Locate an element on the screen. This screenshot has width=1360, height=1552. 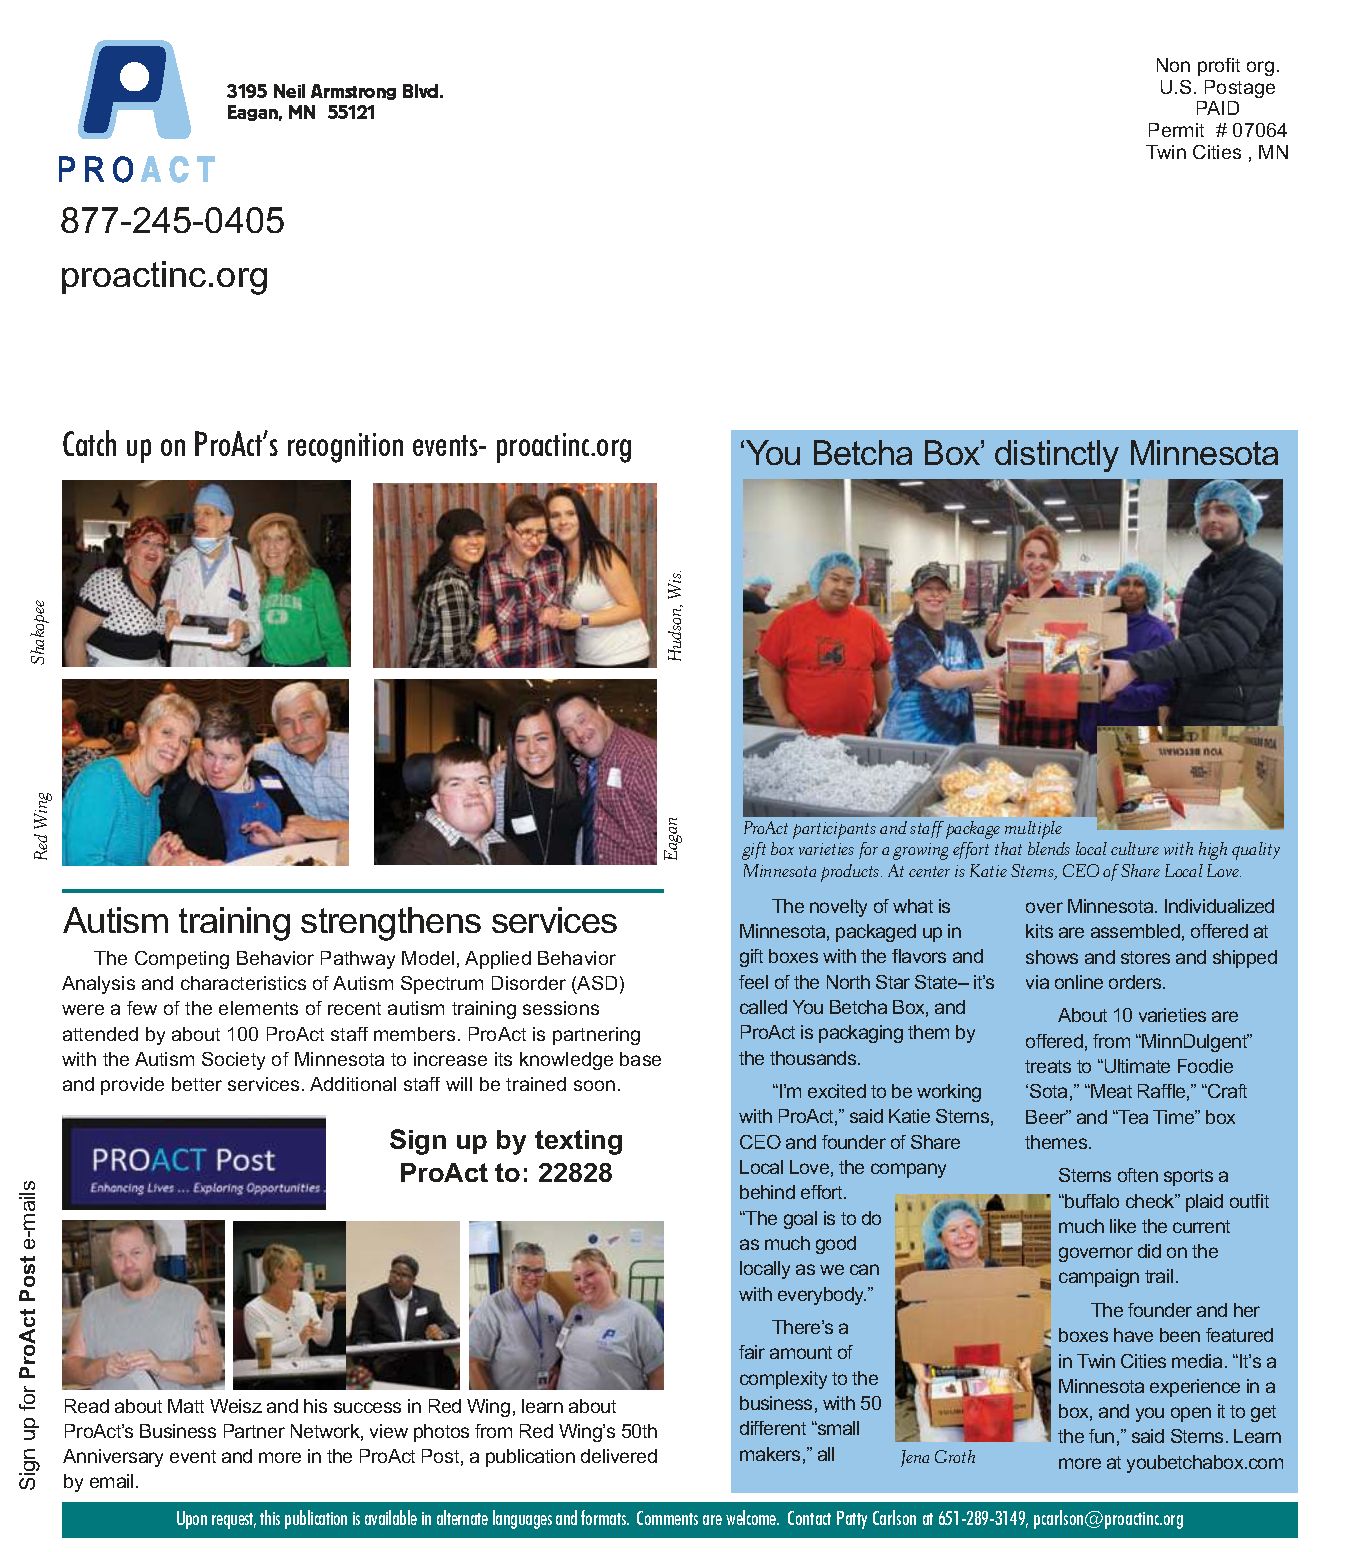
elements is located at coordinates (258, 1008).
